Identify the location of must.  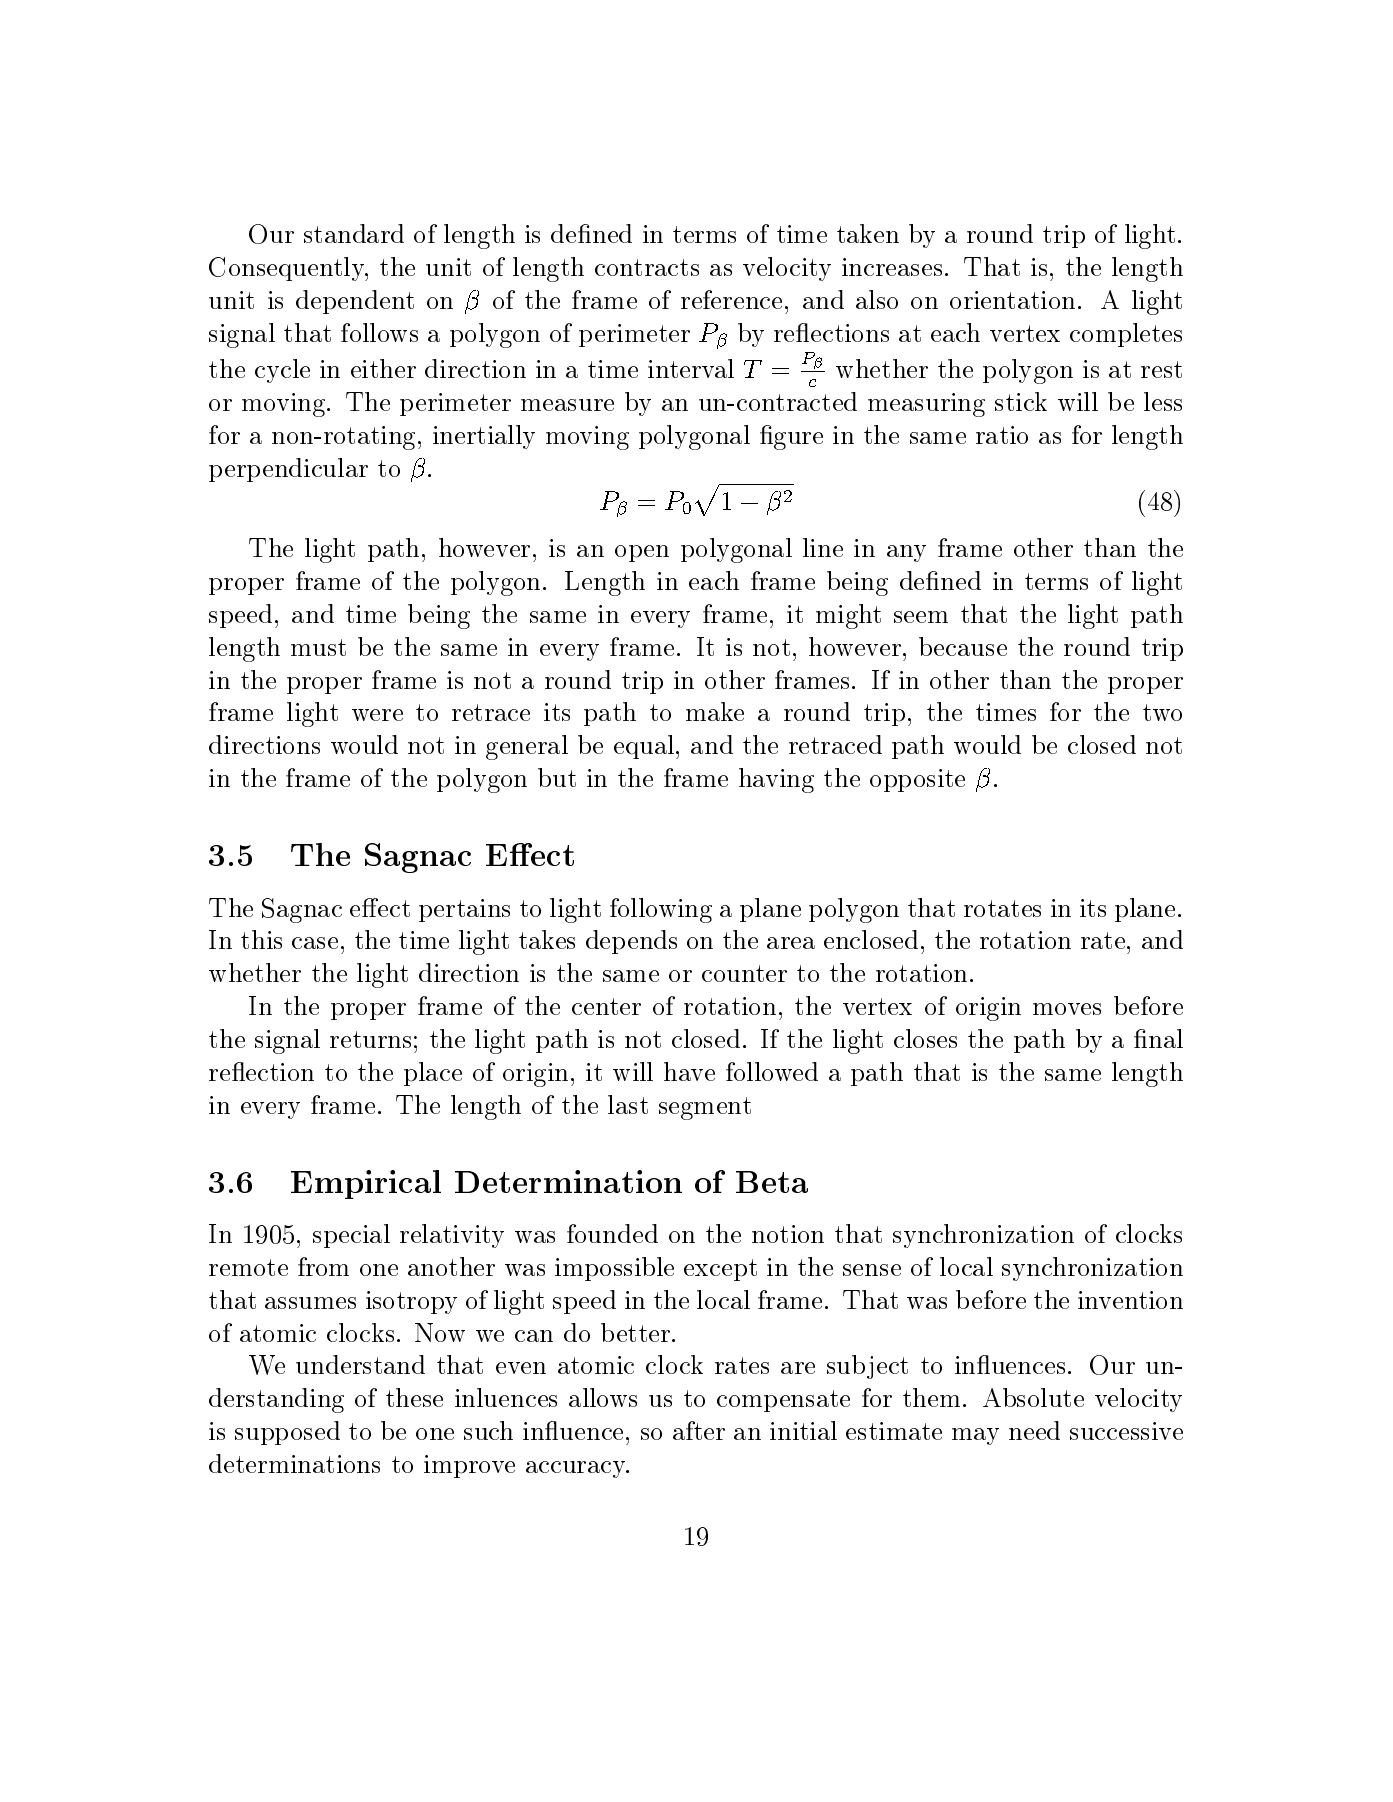
(318, 647).
